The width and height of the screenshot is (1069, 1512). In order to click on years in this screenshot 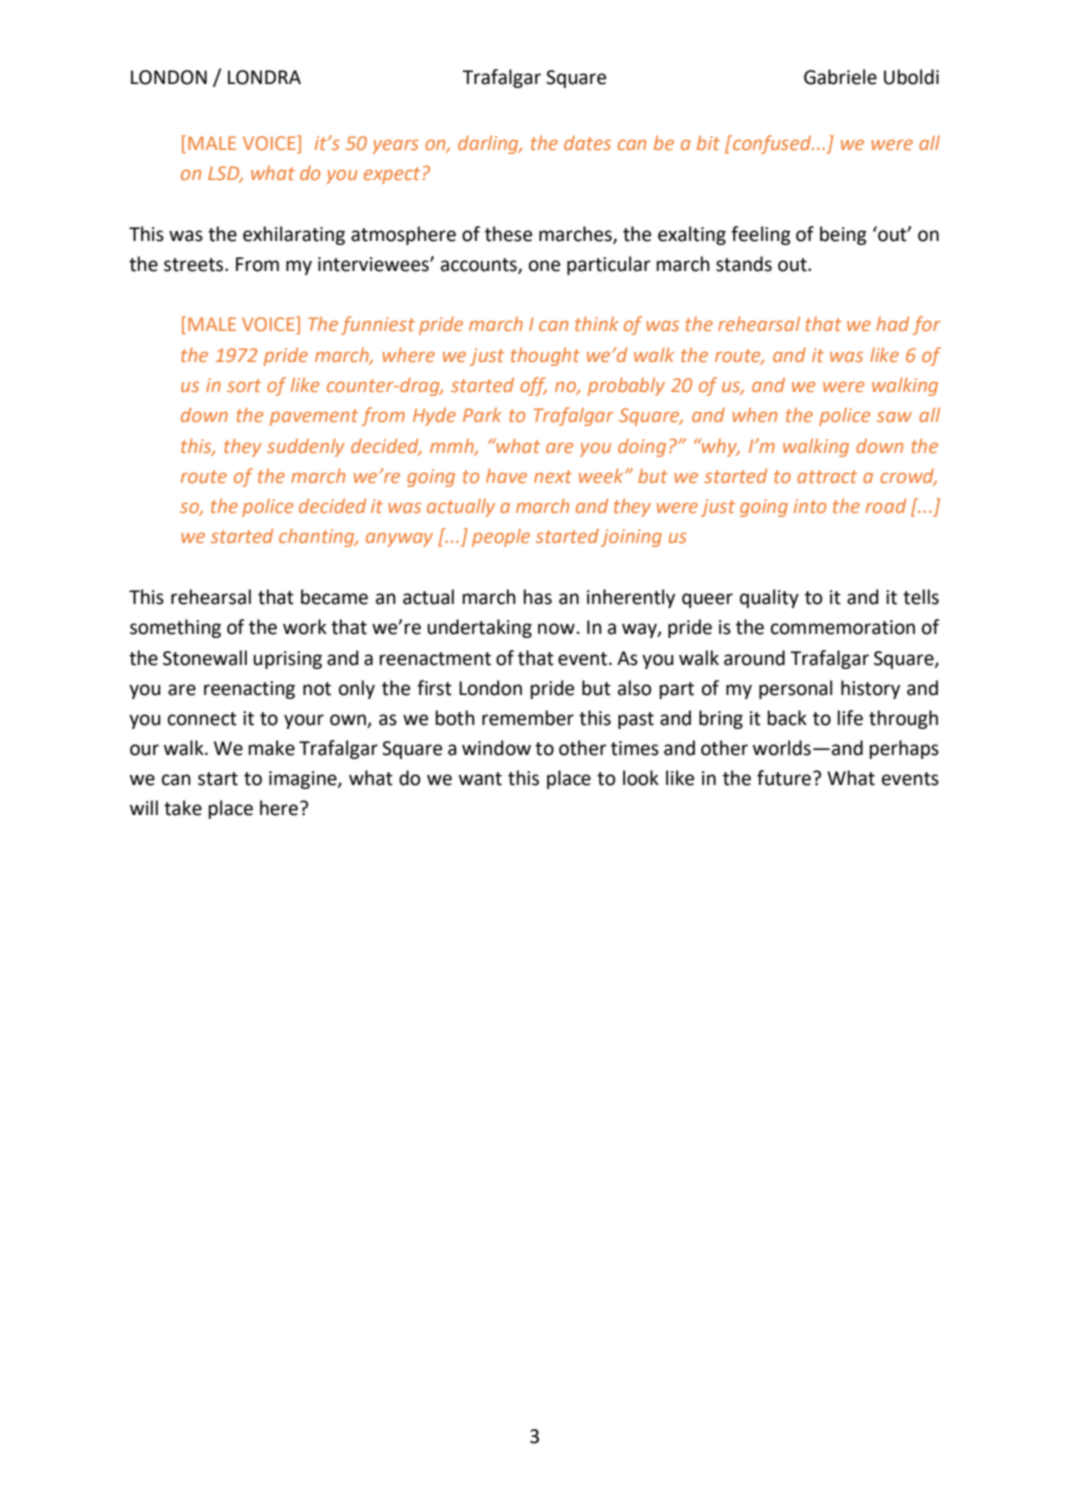, I will do `click(396, 146)`.
